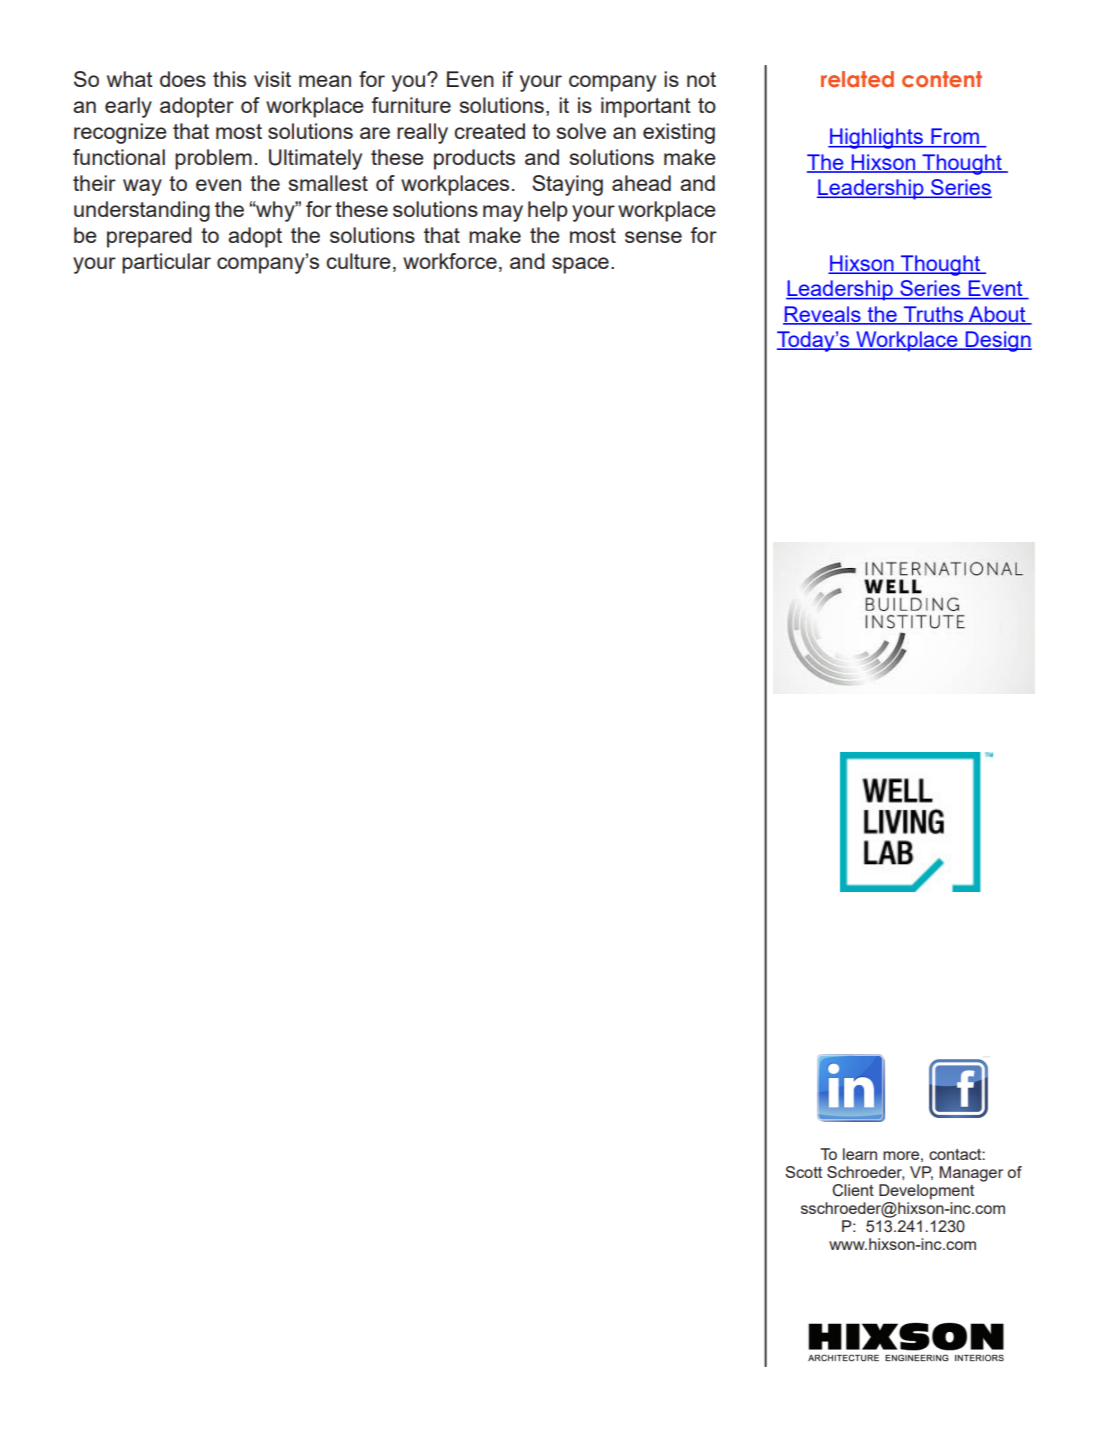  Describe the element at coordinates (997, 341) in the screenshot. I see `Design` at that location.
